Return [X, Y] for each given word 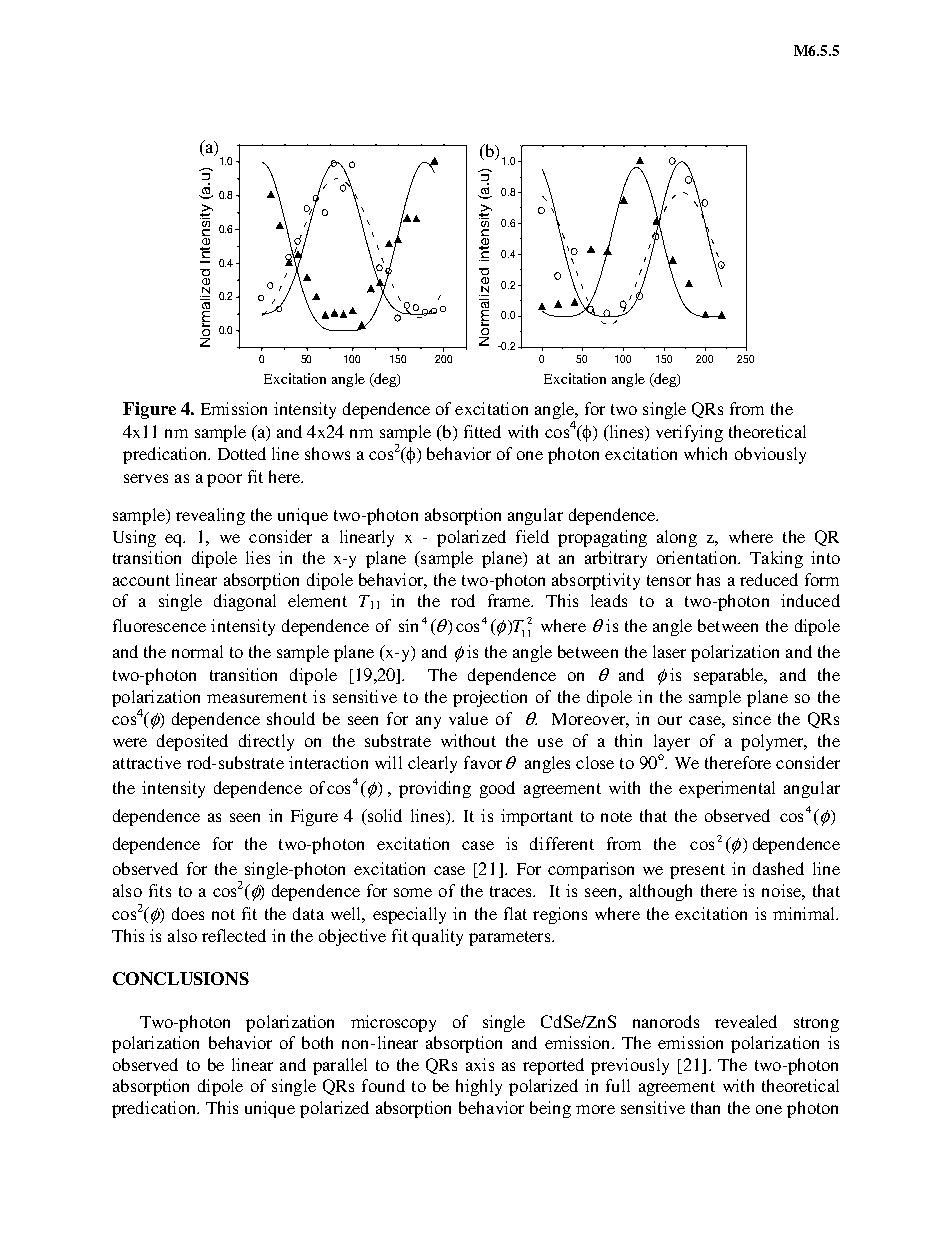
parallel [340, 1066]
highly [479, 1087]
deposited [192, 742]
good [497, 789]
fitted [482, 431]
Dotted [242, 453]
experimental [727, 789]
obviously [770, 455]
